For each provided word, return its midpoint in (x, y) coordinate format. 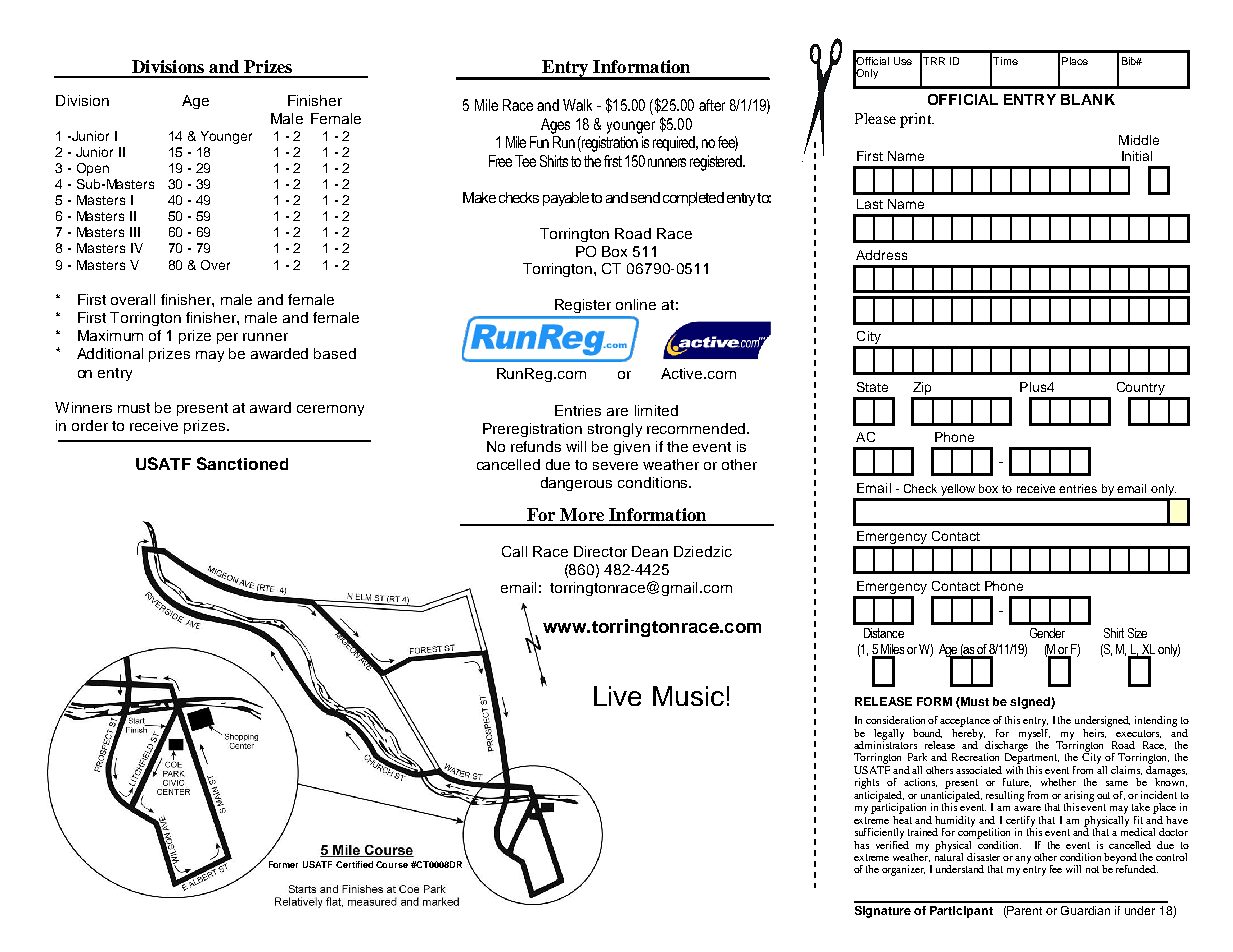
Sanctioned (242, 463)
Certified (354, 864)
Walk (577, 105)
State (872, 387)
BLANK (1088, 99)
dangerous (576, 484)
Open (93, 169)
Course (392, 864)
